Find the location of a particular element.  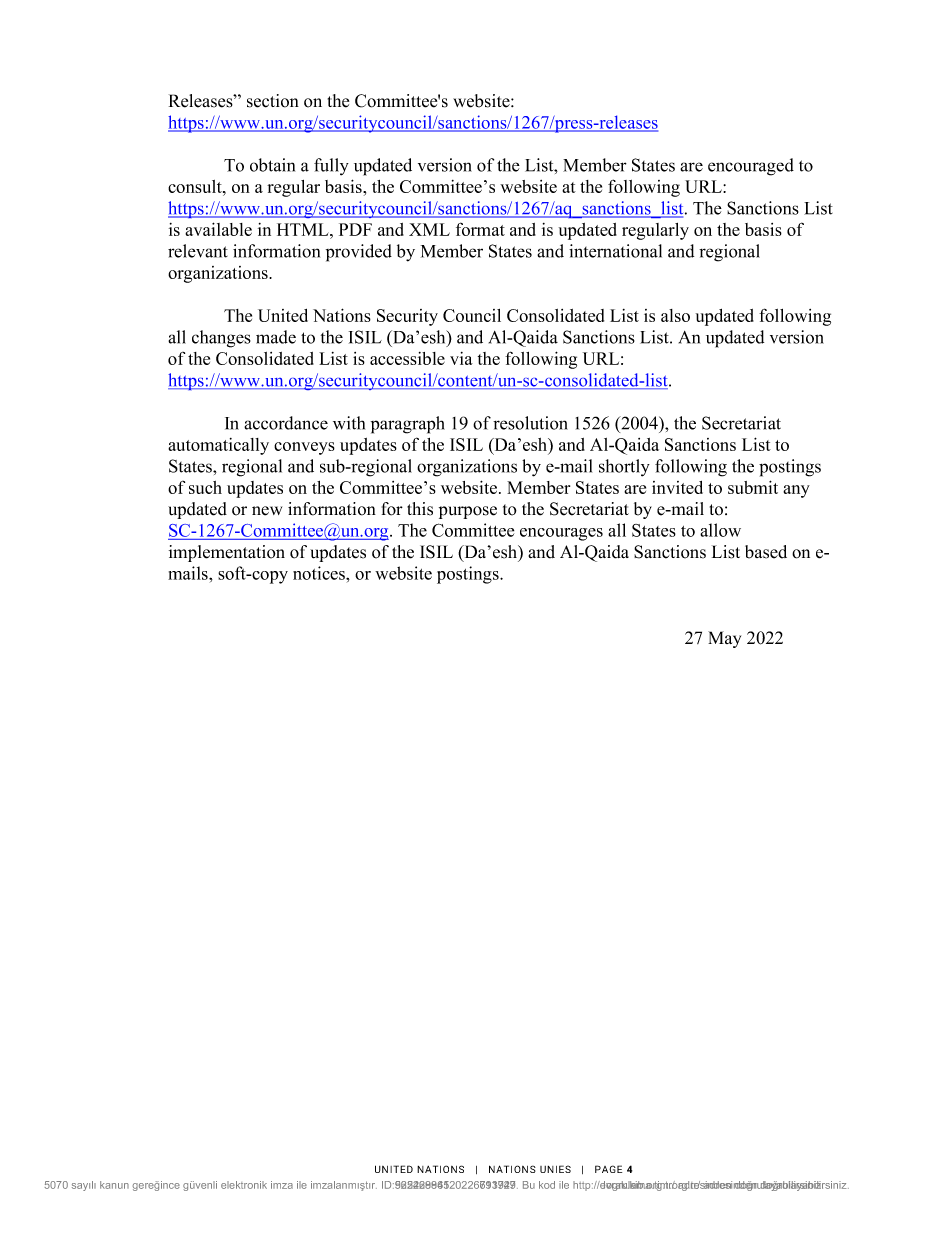

also is located at coordinates (675, 315).
